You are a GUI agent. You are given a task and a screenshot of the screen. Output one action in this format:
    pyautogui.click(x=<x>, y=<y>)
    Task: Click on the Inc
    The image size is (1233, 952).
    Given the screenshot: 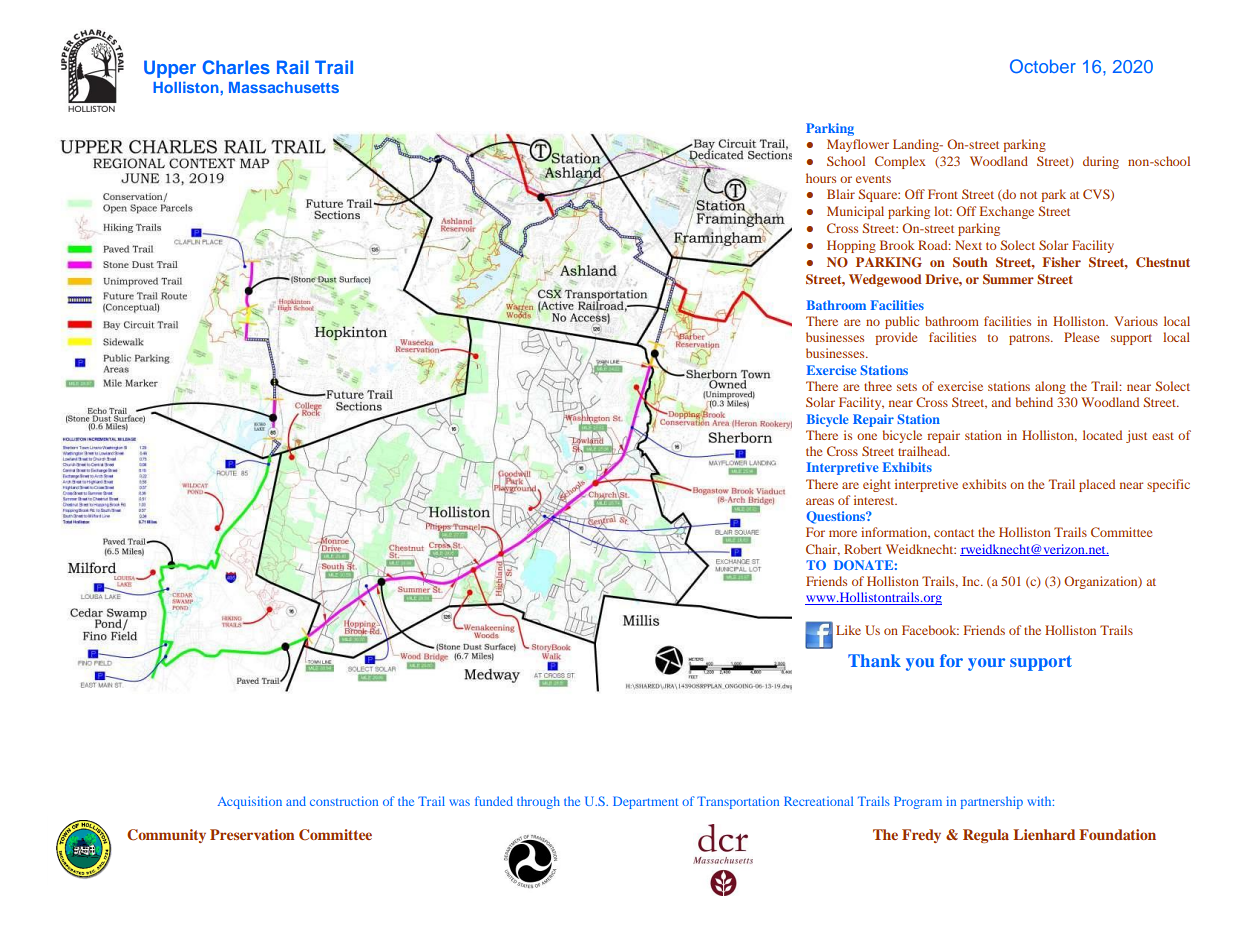 What is the action you would take?
    pyautogui.click(x=972, y=581)
